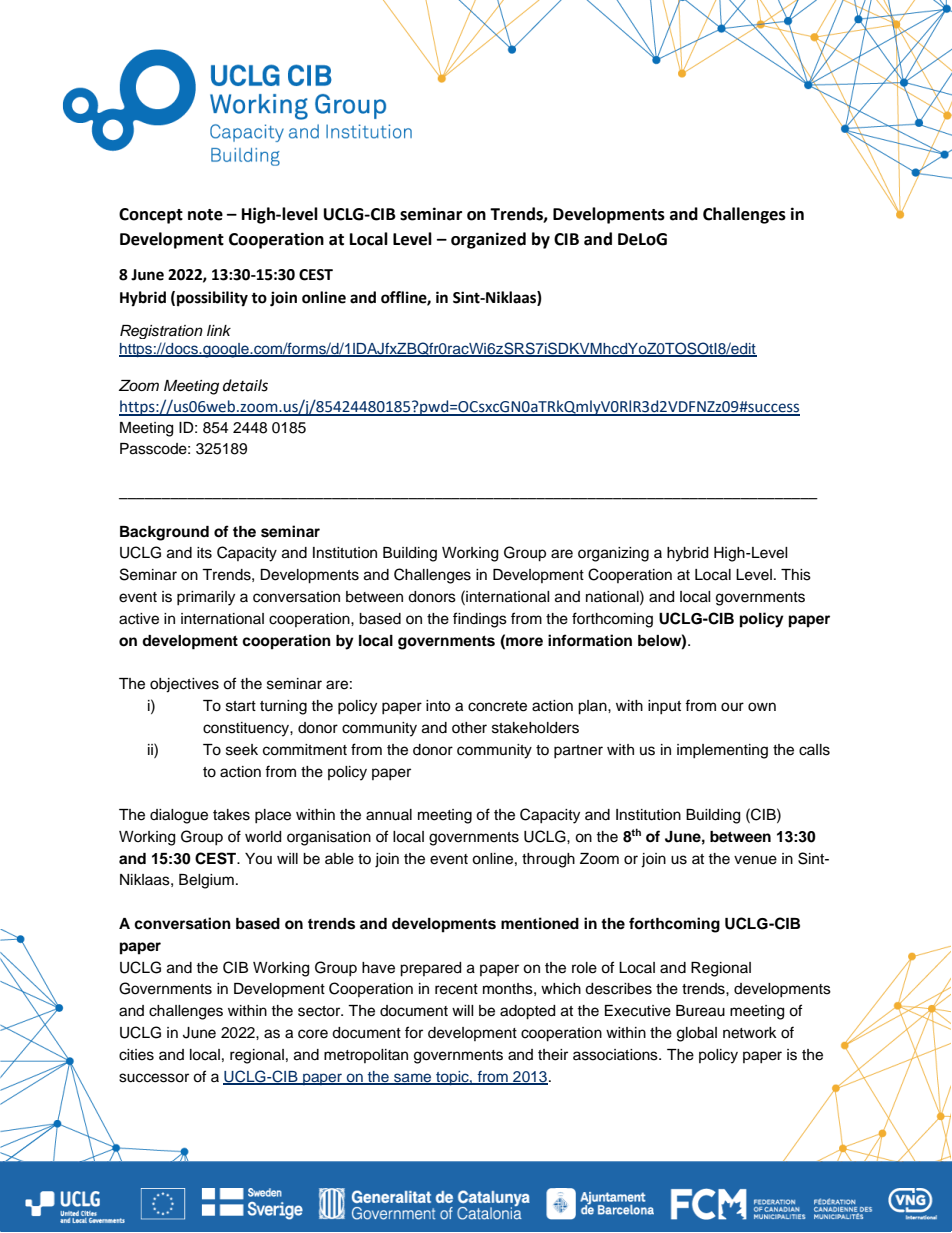 This screenshot has height=1233, width=952. Describe the element at coordinates (184, 685) in the screenshot. I see `objectives` at that location.
